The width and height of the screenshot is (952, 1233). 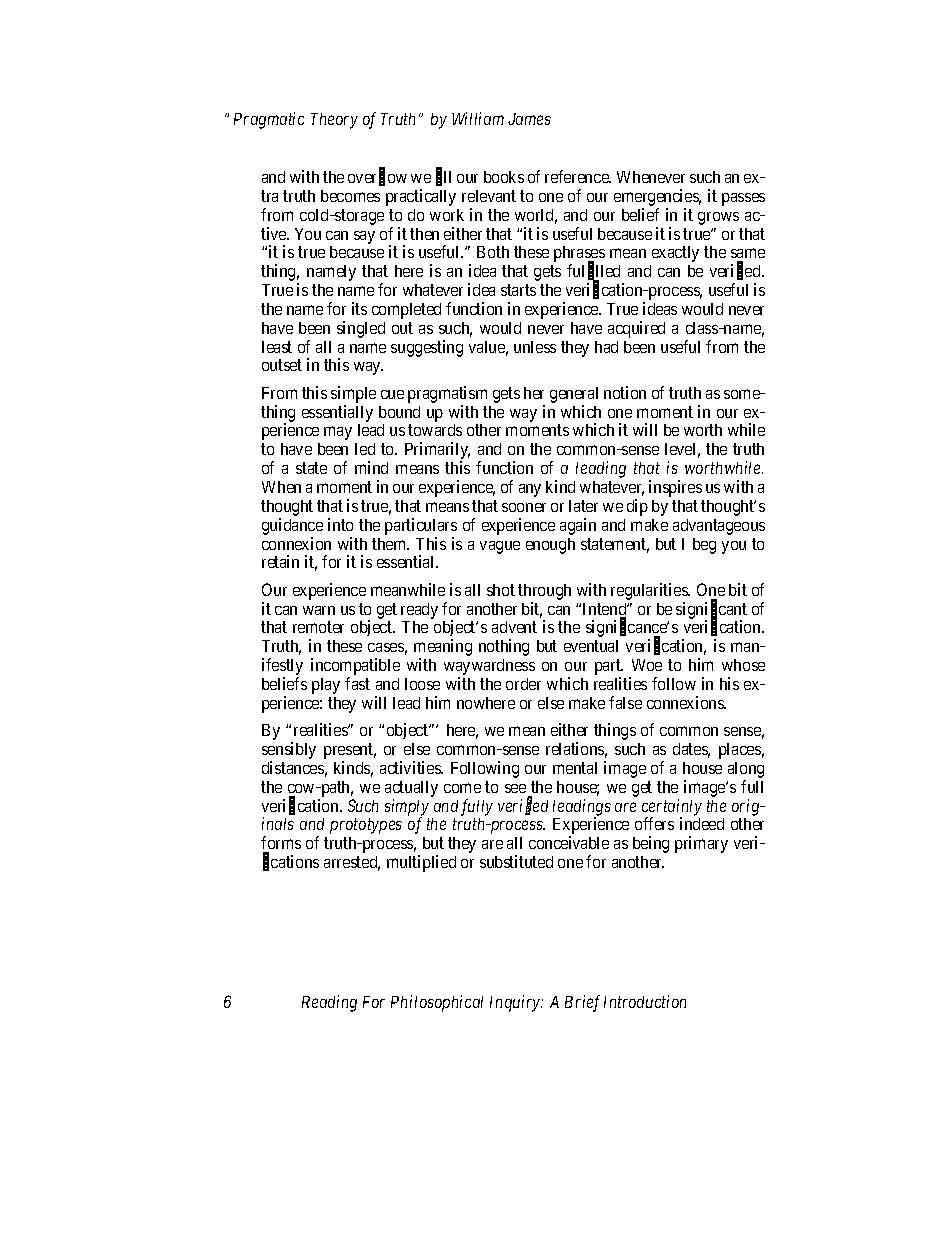 What do you see at coordinates (334, 121) in the screenshot?
I see `Theory` at bounding box center [334, 121].
